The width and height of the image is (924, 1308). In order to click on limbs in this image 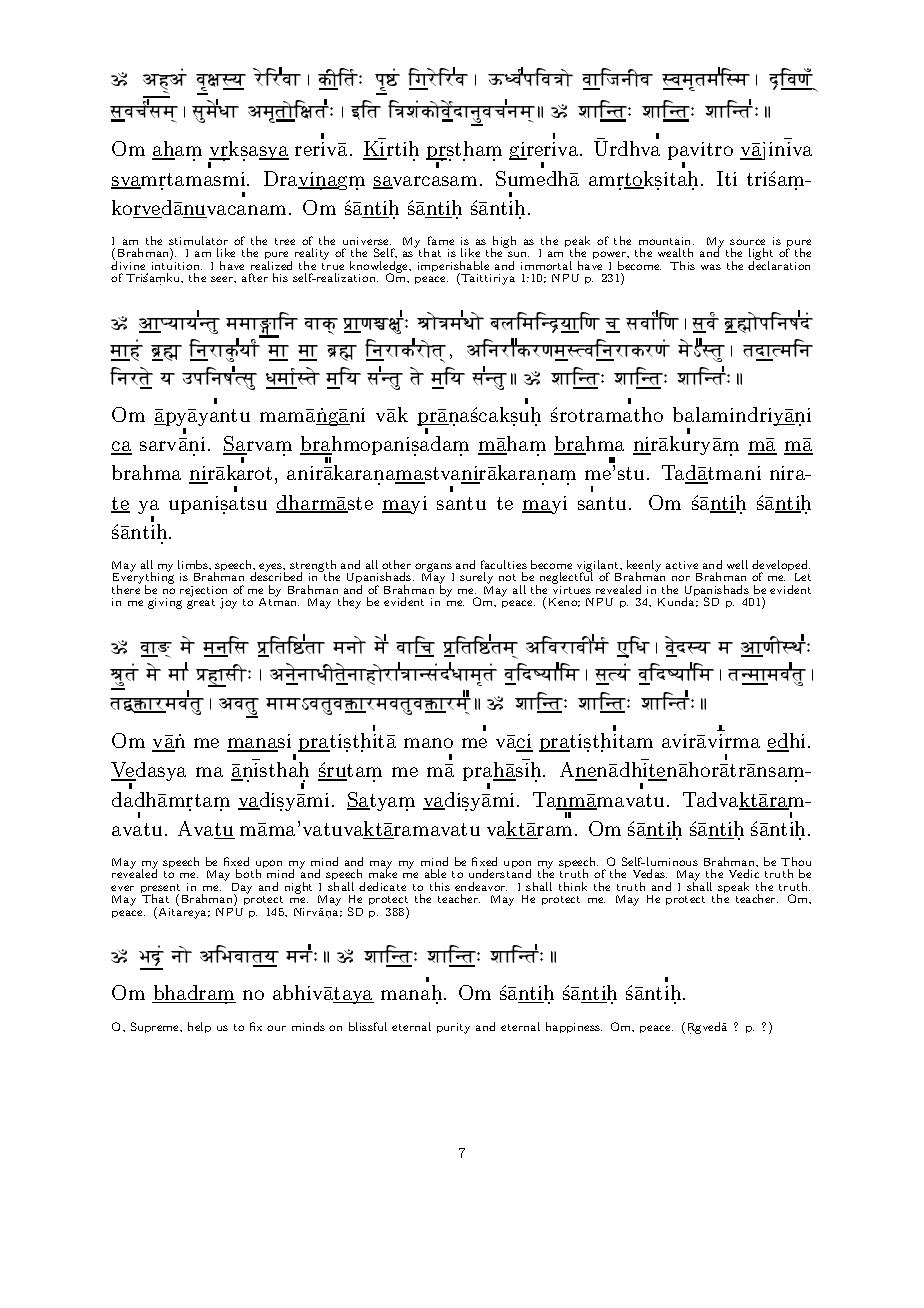, I will do `click(194, 564)`.
